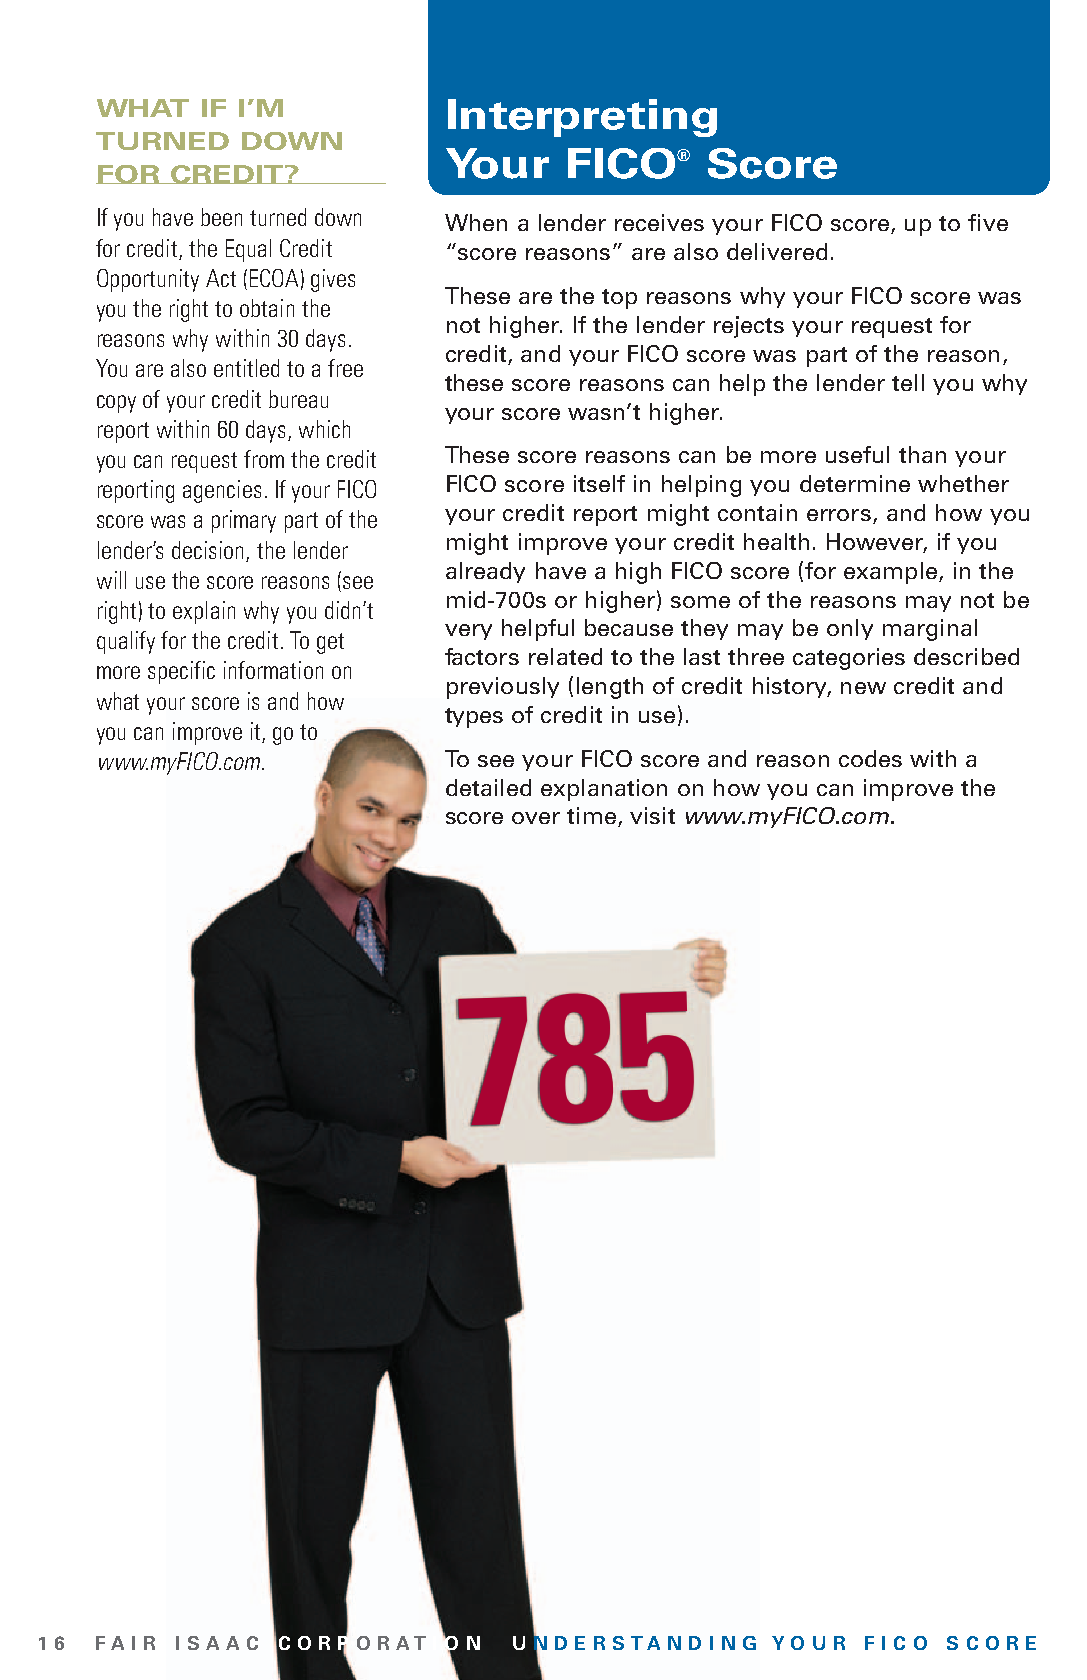 The height and width of the document is (1680, 1087). What do you see at coordinates (582, 118) in the document?
I see `Interpreting` at bounding box center [582, 118].
